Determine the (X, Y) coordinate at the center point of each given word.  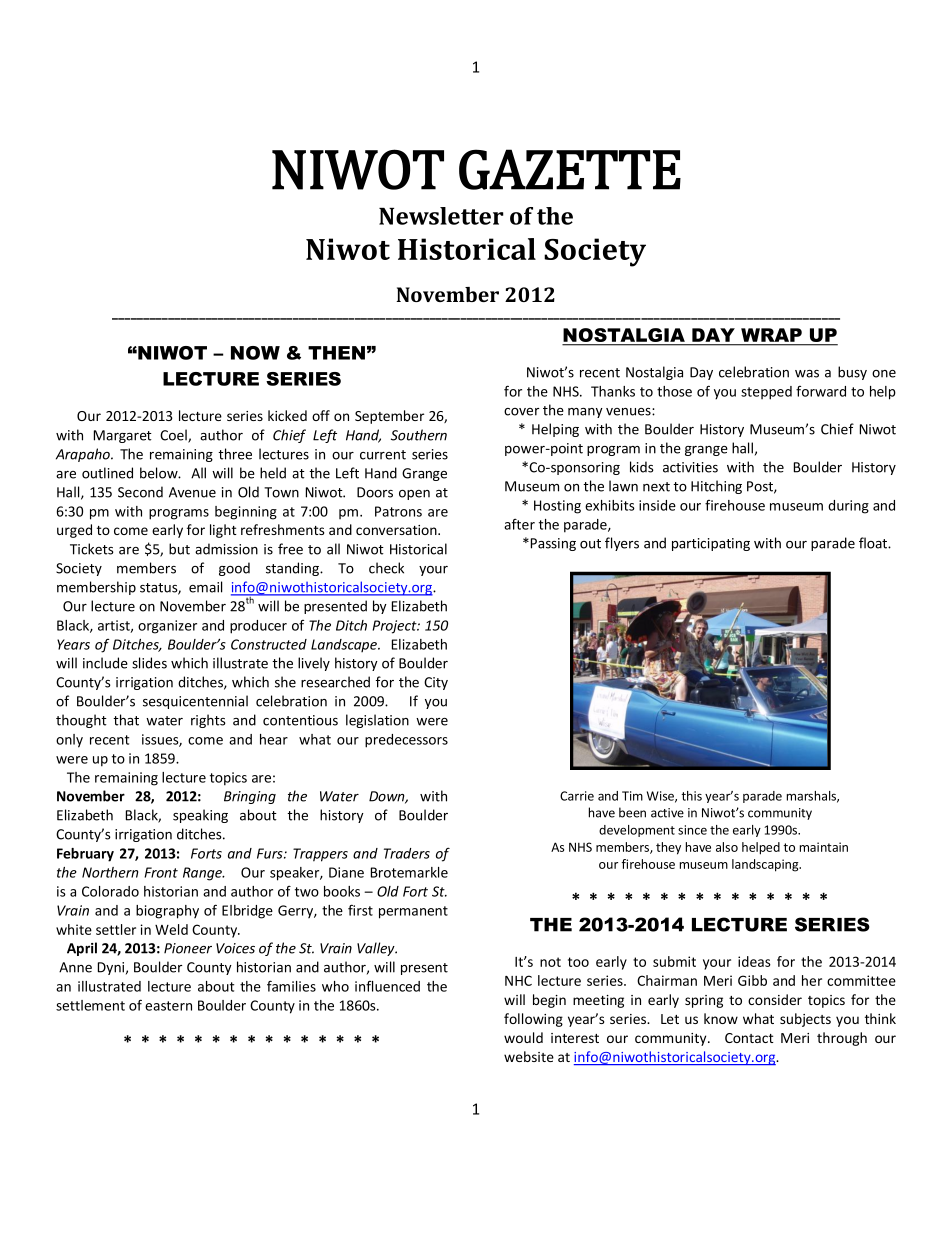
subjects (805, 1020)
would (523, 1037)
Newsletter (441, 216)
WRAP (771, 335)
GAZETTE (570, 169)
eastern (168, 1006)
